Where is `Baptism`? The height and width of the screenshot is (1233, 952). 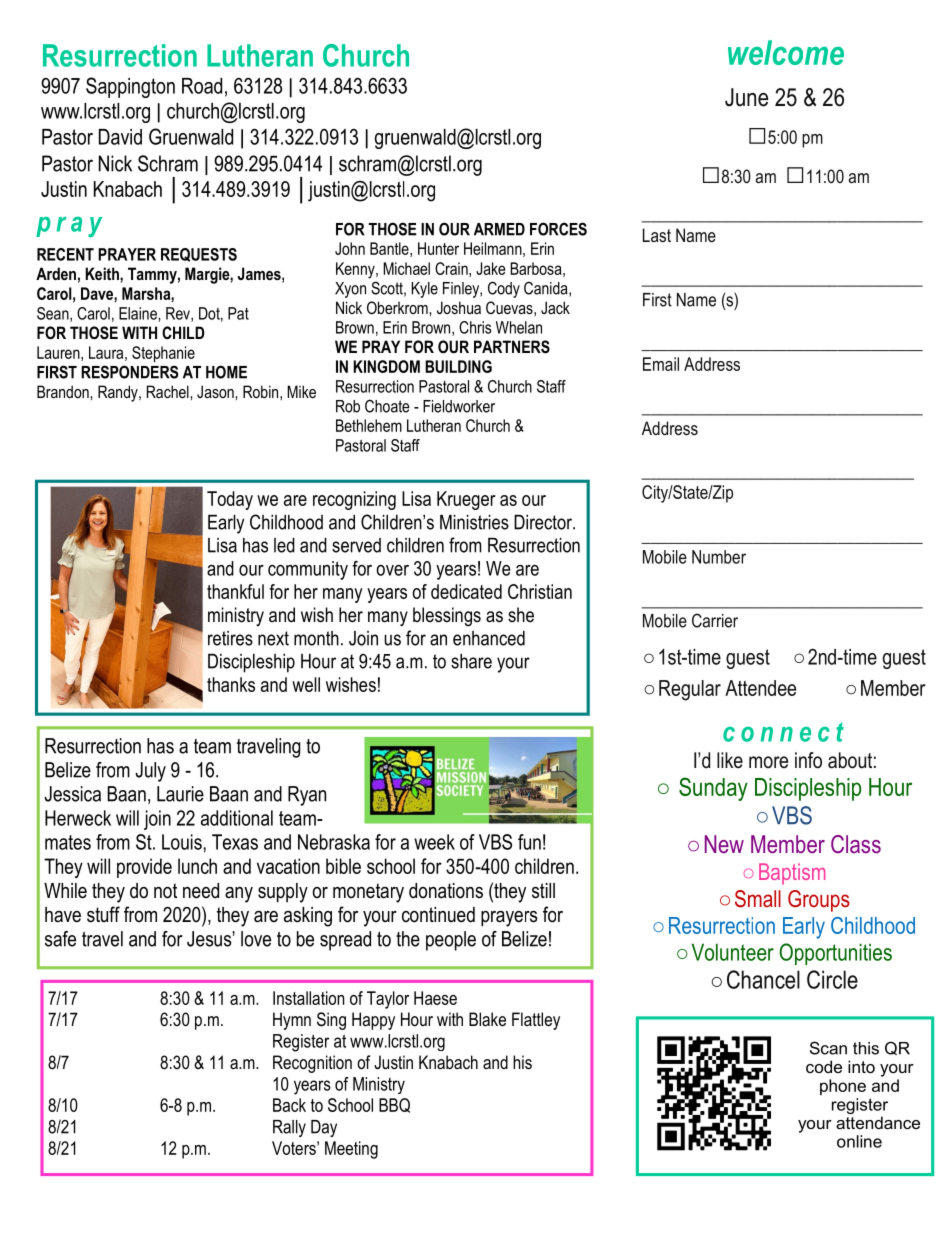
Baptism is located at coordinates (792, 874).
